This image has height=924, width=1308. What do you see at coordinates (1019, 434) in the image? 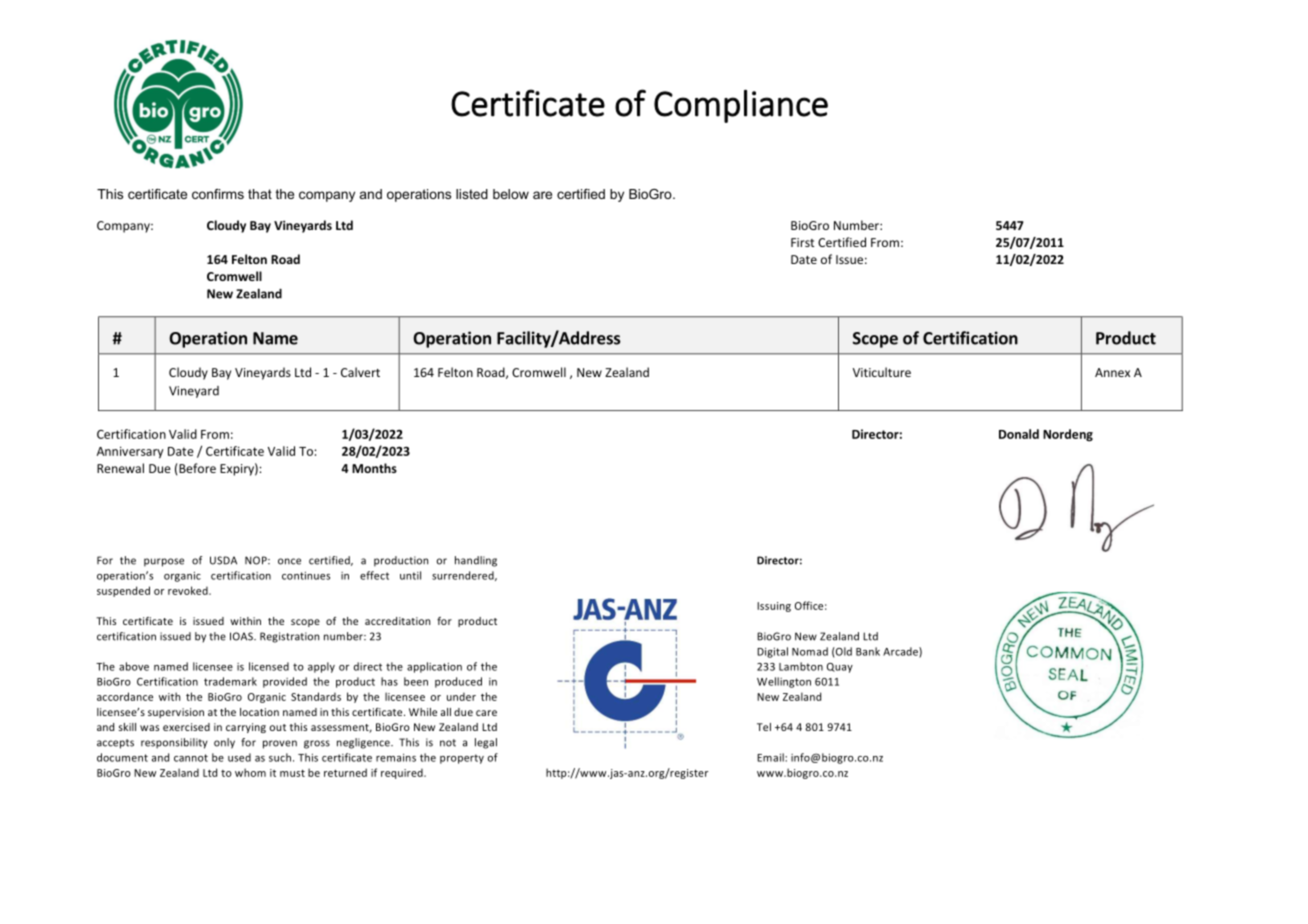
I see `Donald` at bounding box center [1019, 434].
